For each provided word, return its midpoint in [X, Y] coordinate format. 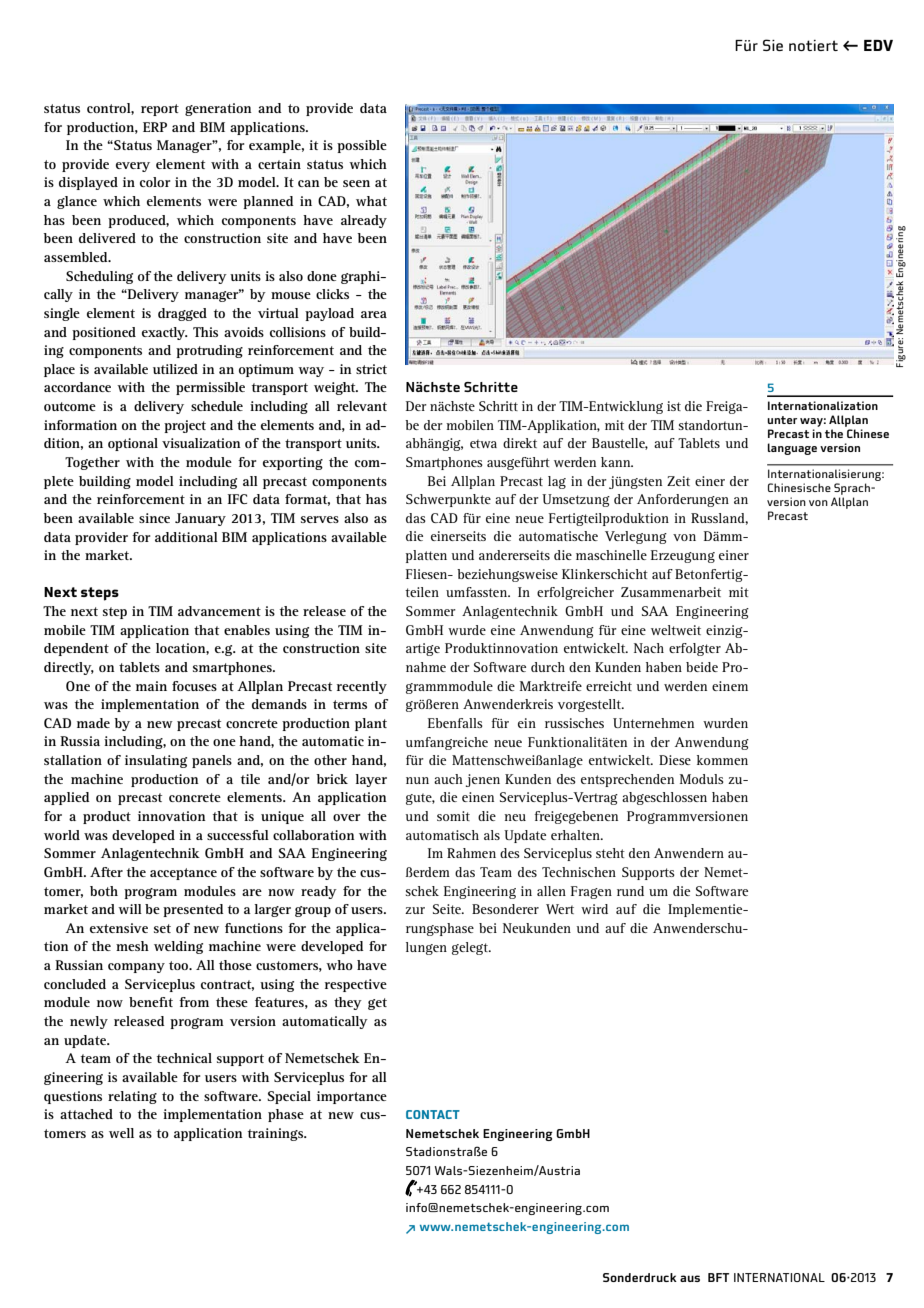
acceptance [183, 874]
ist [674, 406]
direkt [520, 443]
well [121, 1133]
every [133, 167]
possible [362, 146]
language [792, 449]
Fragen [591, 892]
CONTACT [433, 1114]
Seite [448, 909]
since [154, 518]
